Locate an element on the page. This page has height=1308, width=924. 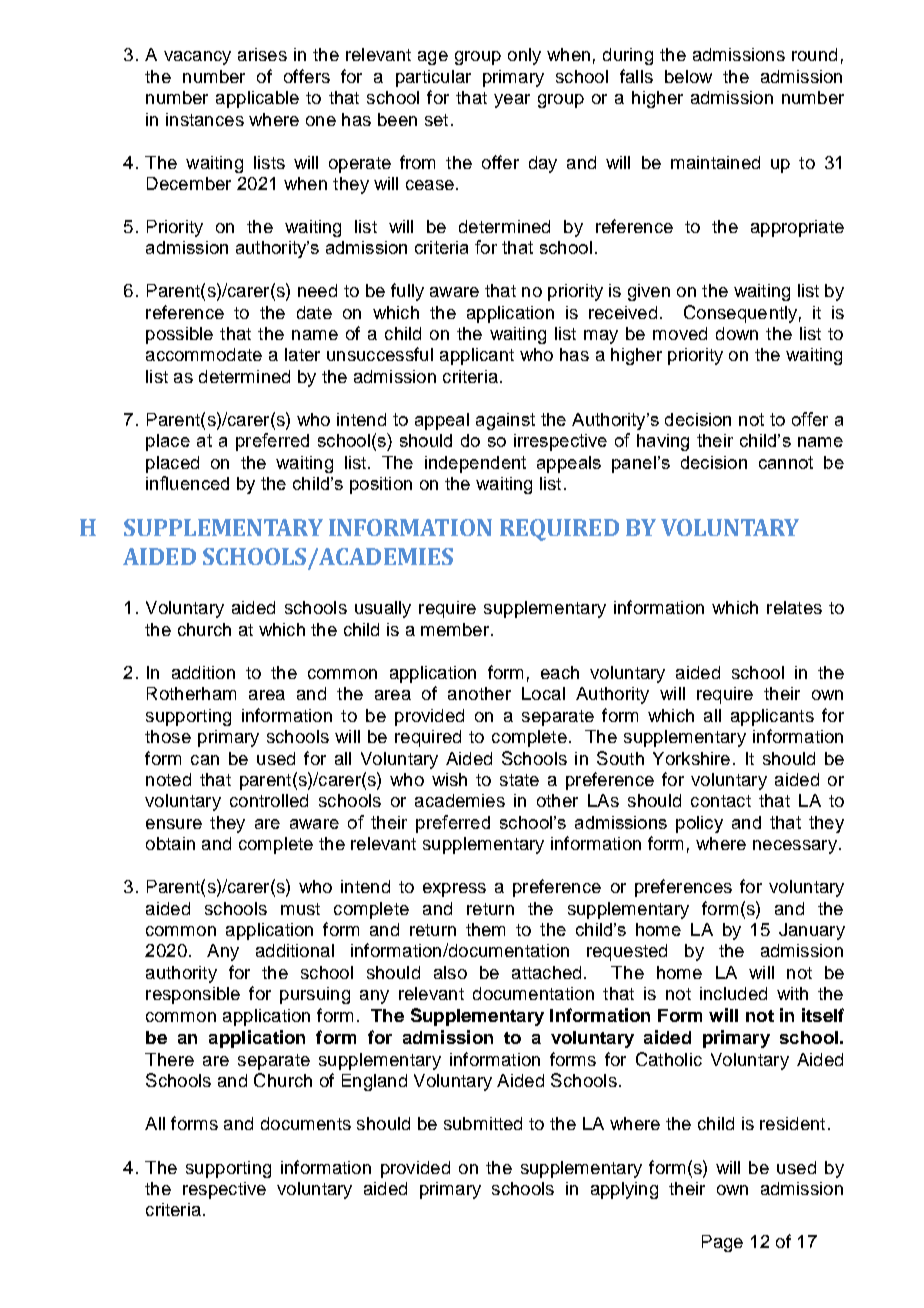
below is located at coordinates (688, 76).
